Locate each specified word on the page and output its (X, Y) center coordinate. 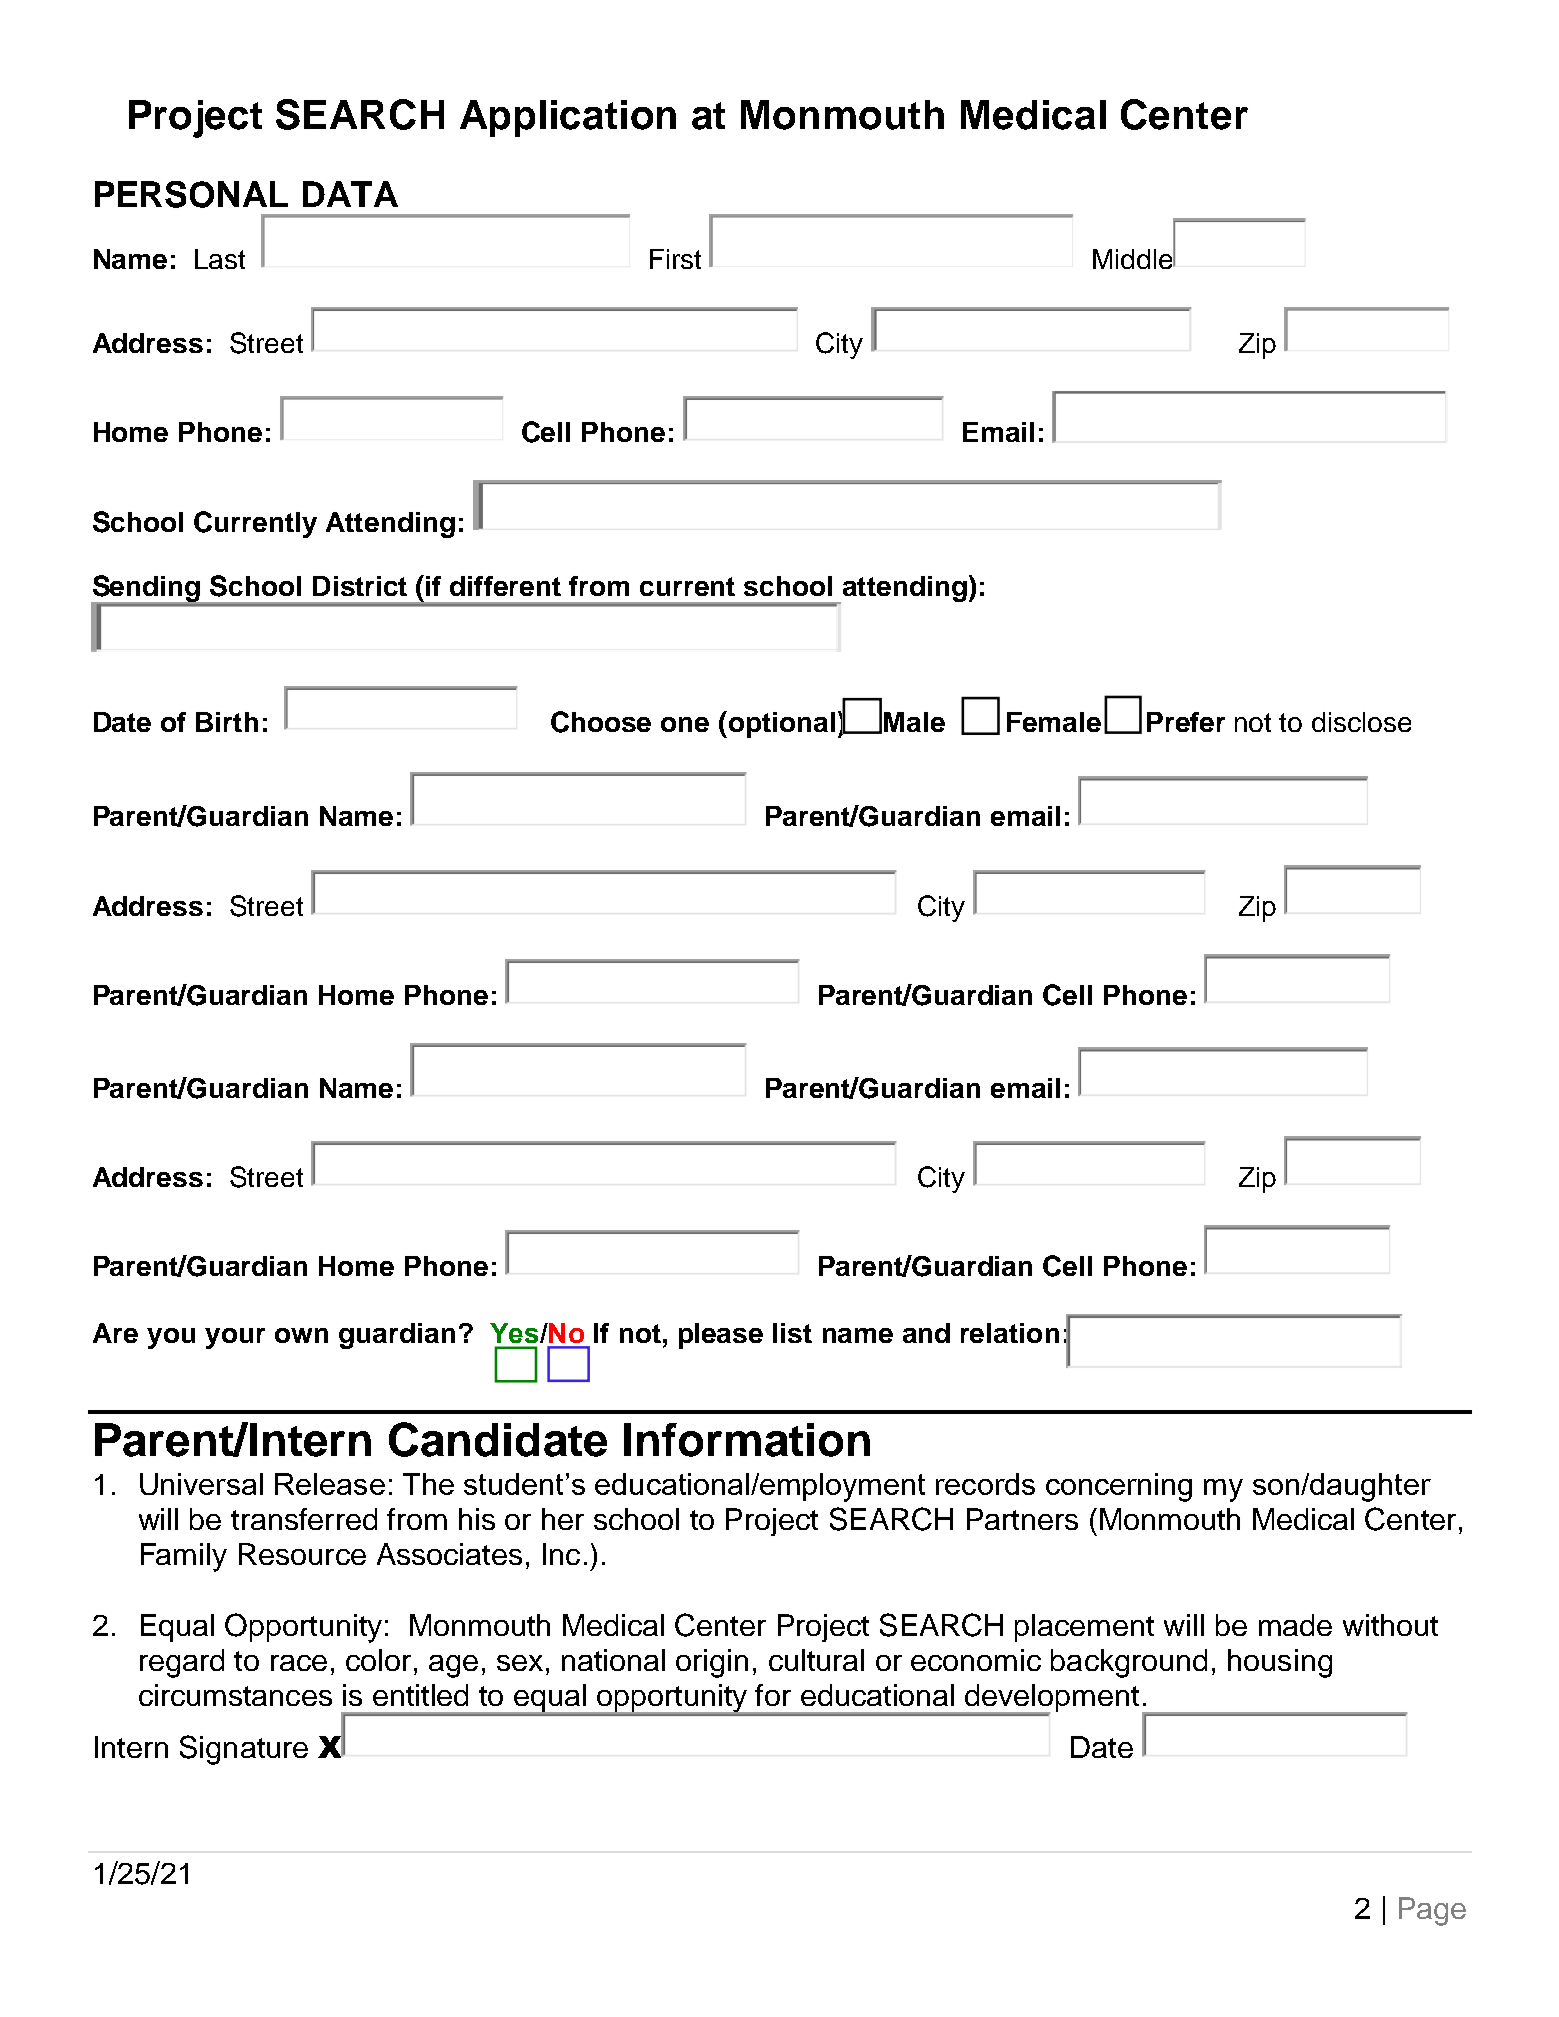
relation (1010, 1333)
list (792, 1333)
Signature (244, 1750)
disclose (1361, 722)
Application (568, 118)
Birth (227, 722)
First (675, 259)
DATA (350, 194)
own (301, 1335)
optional (780, 724)
